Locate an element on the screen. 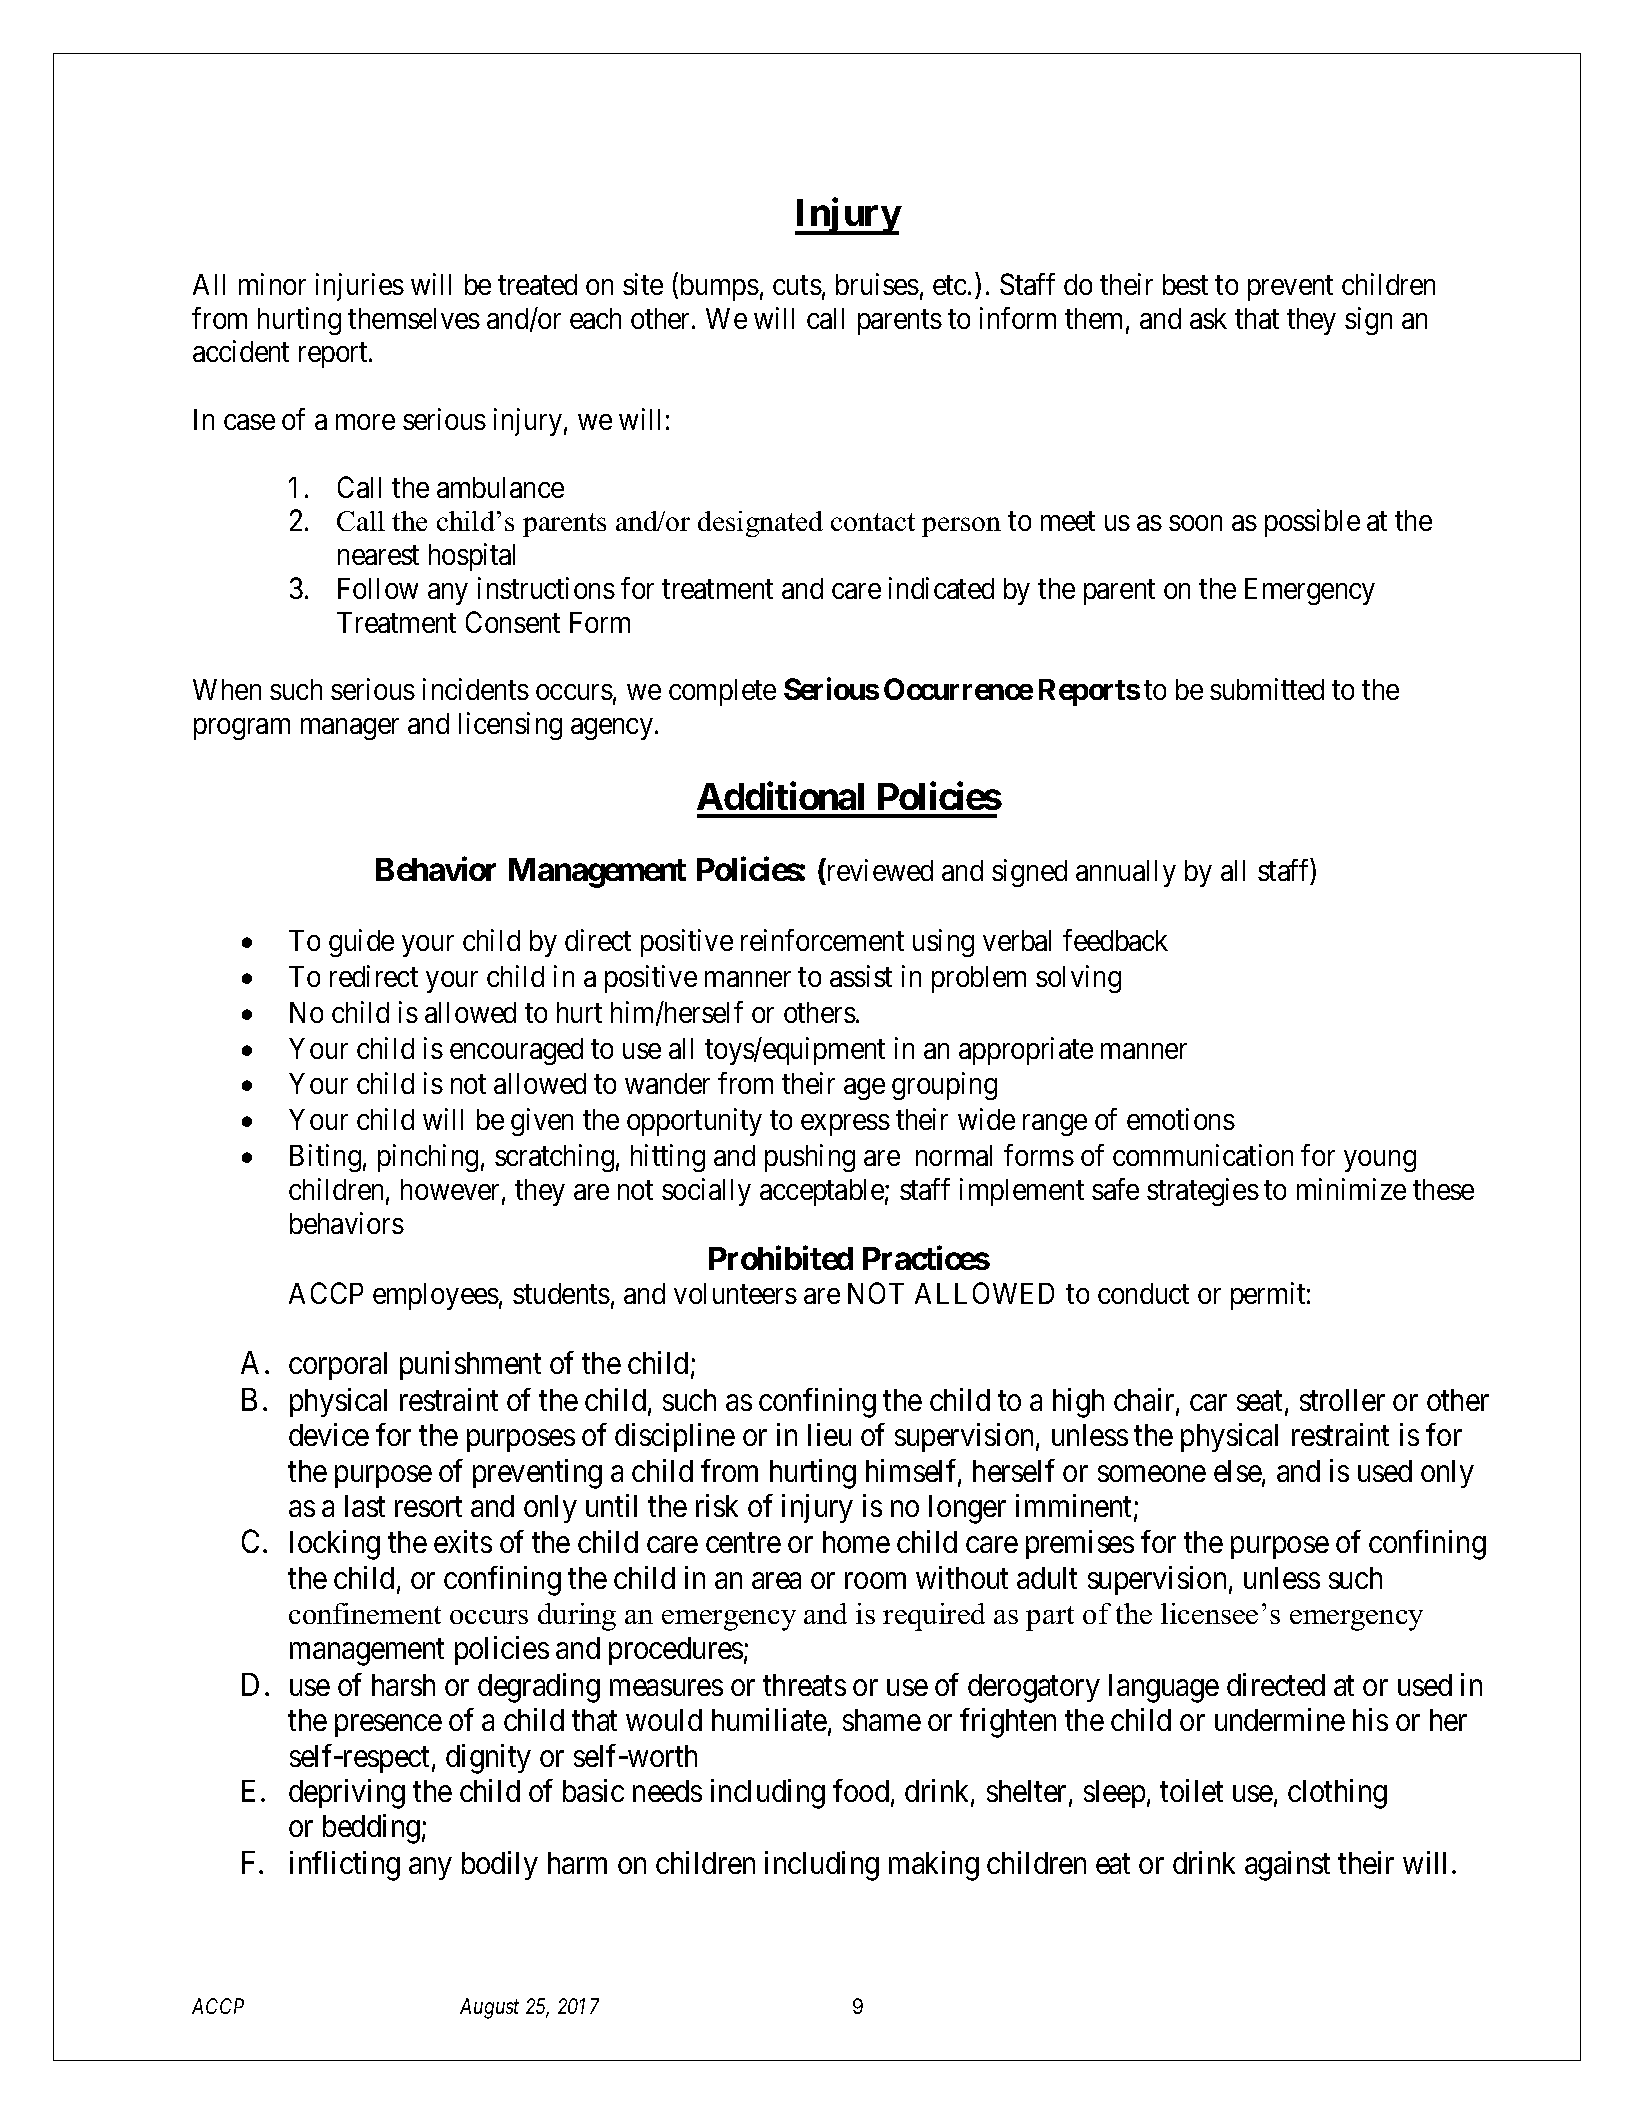  device is located at coordinates (329, 1434).
